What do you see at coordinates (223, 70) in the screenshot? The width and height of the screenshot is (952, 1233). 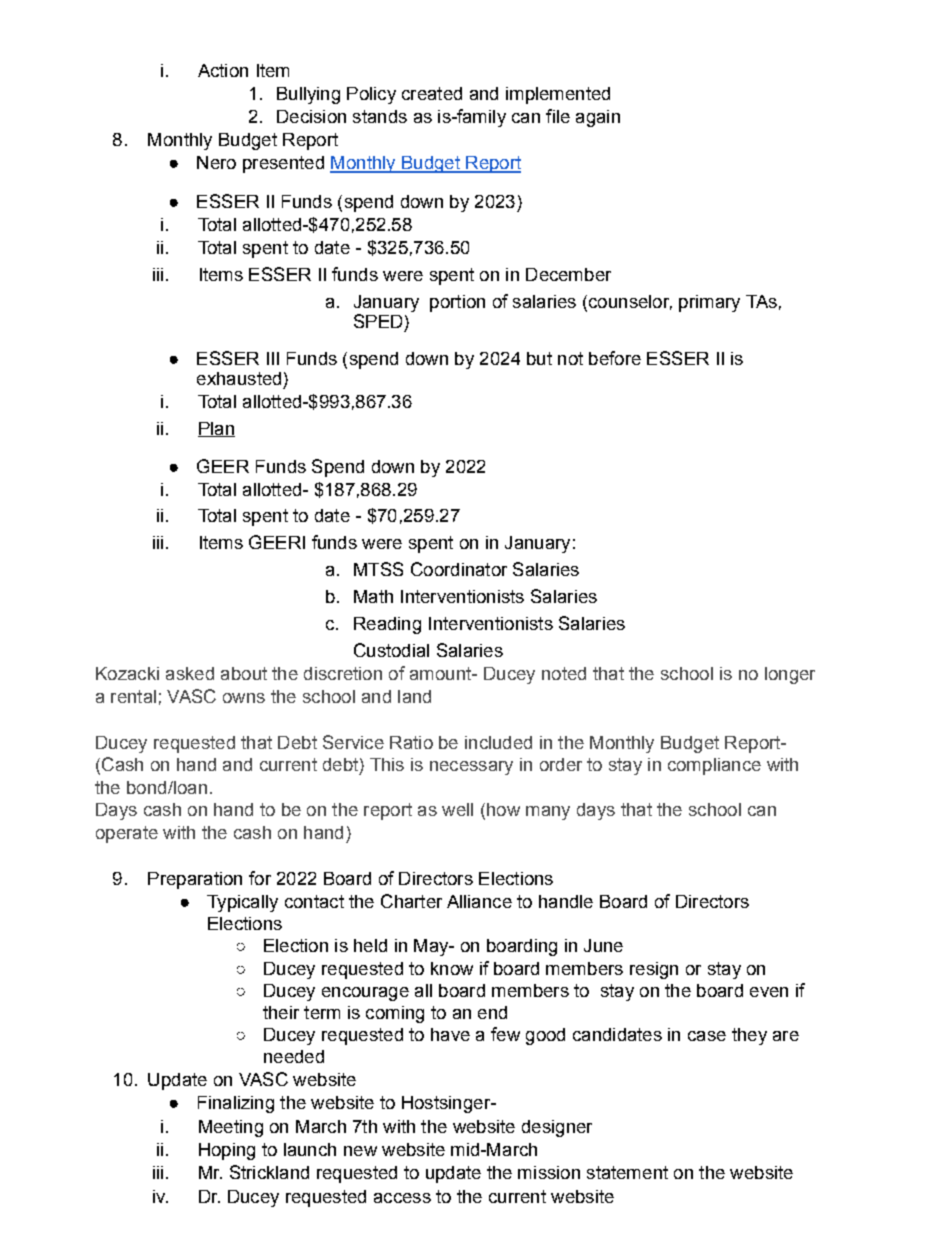 I see `Action` at bounding box center [223, 70].
